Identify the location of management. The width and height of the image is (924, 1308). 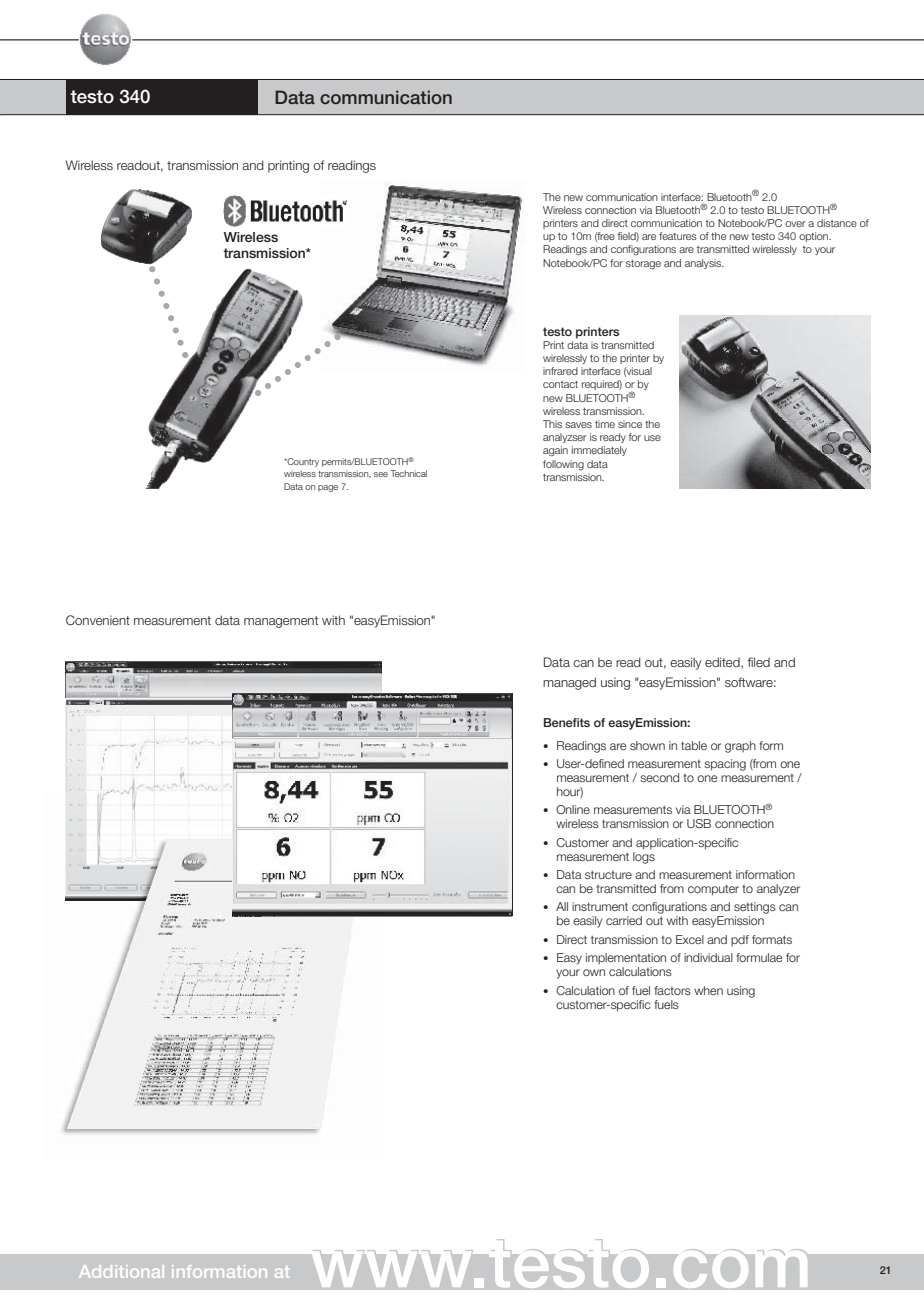
(281, 622).
